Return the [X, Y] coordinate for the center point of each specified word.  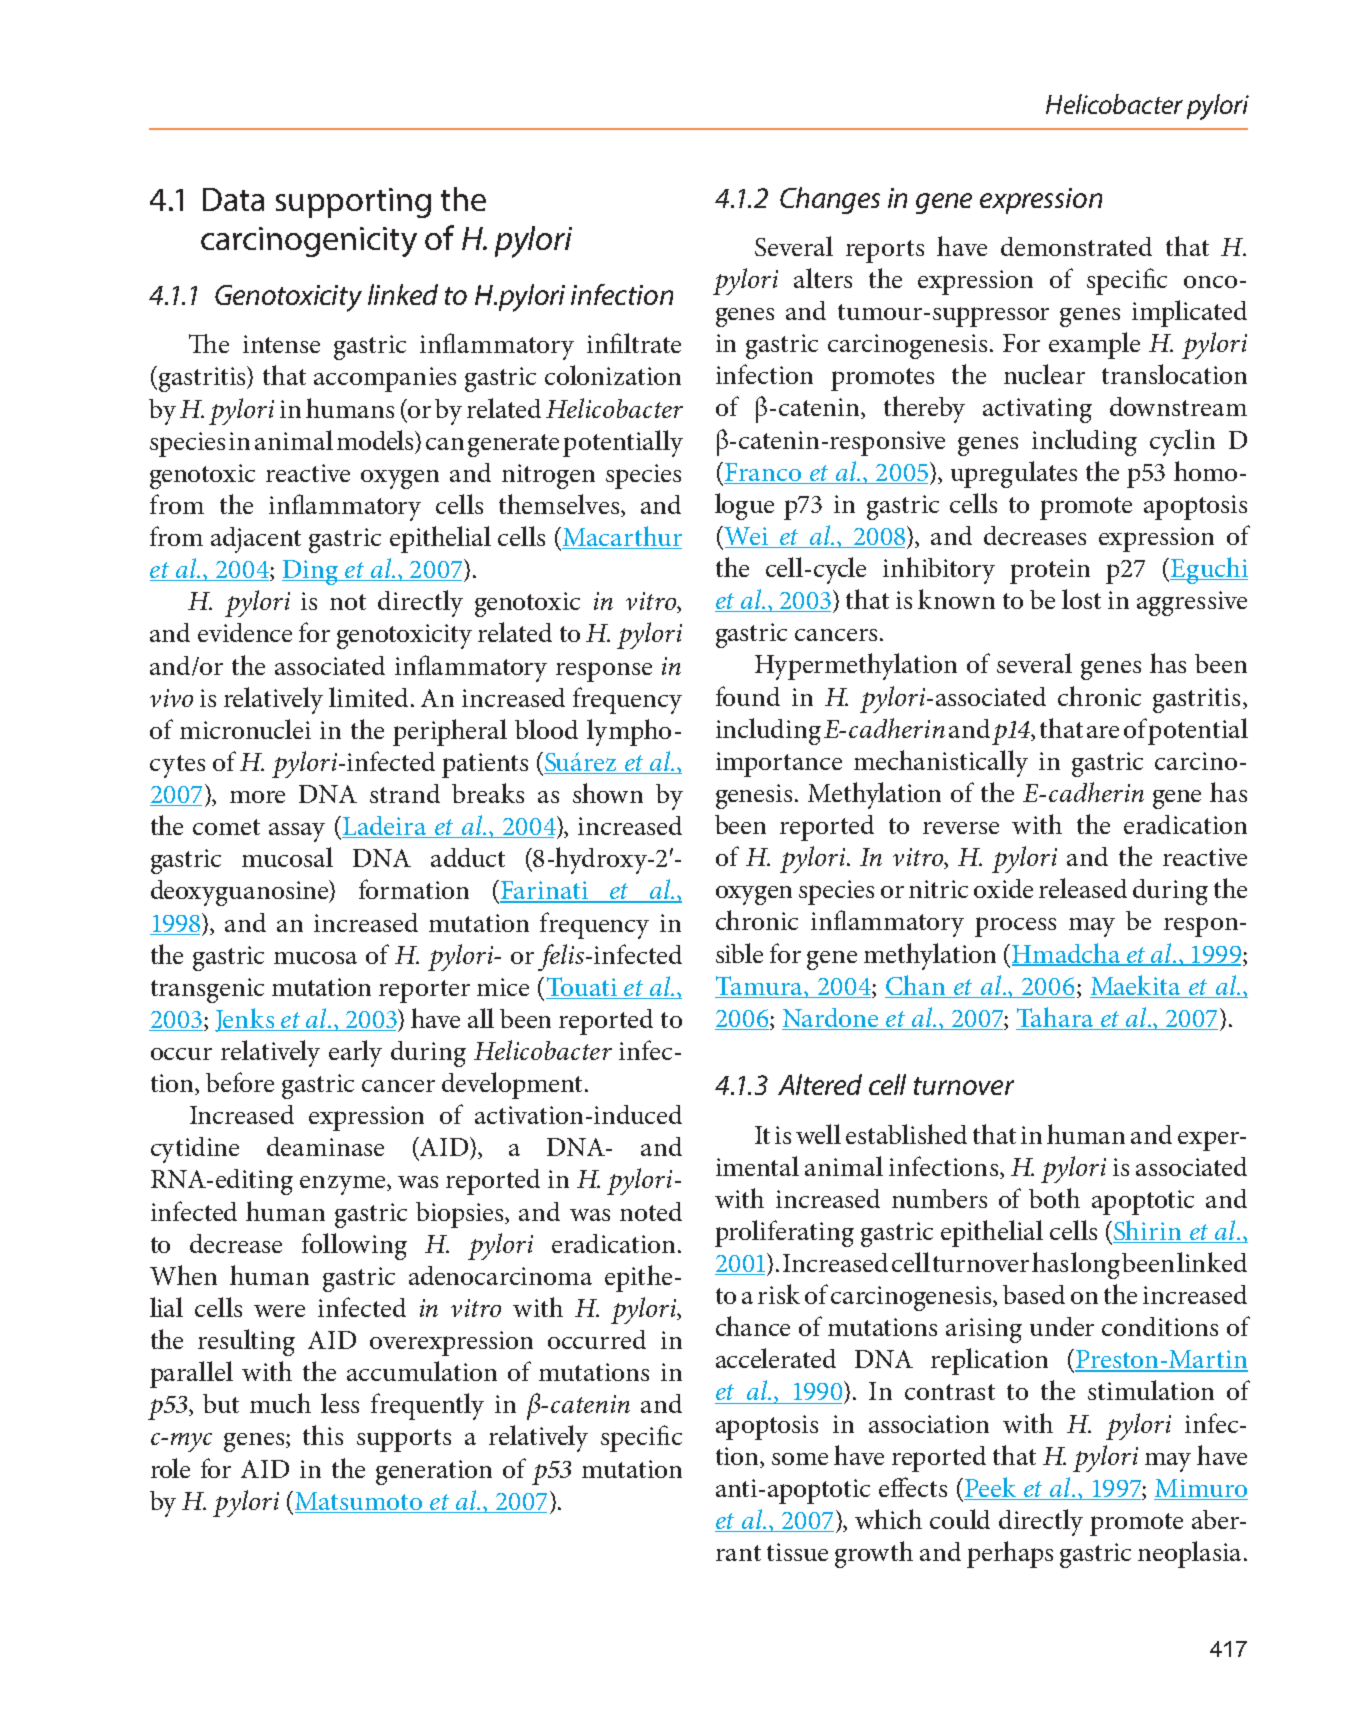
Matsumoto [358, 1501]
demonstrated [1076, 246]
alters [823, 278]
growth [874, 1554]
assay [297, 832]
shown [608, 793]
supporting [353, 203]
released [1083, 888]
